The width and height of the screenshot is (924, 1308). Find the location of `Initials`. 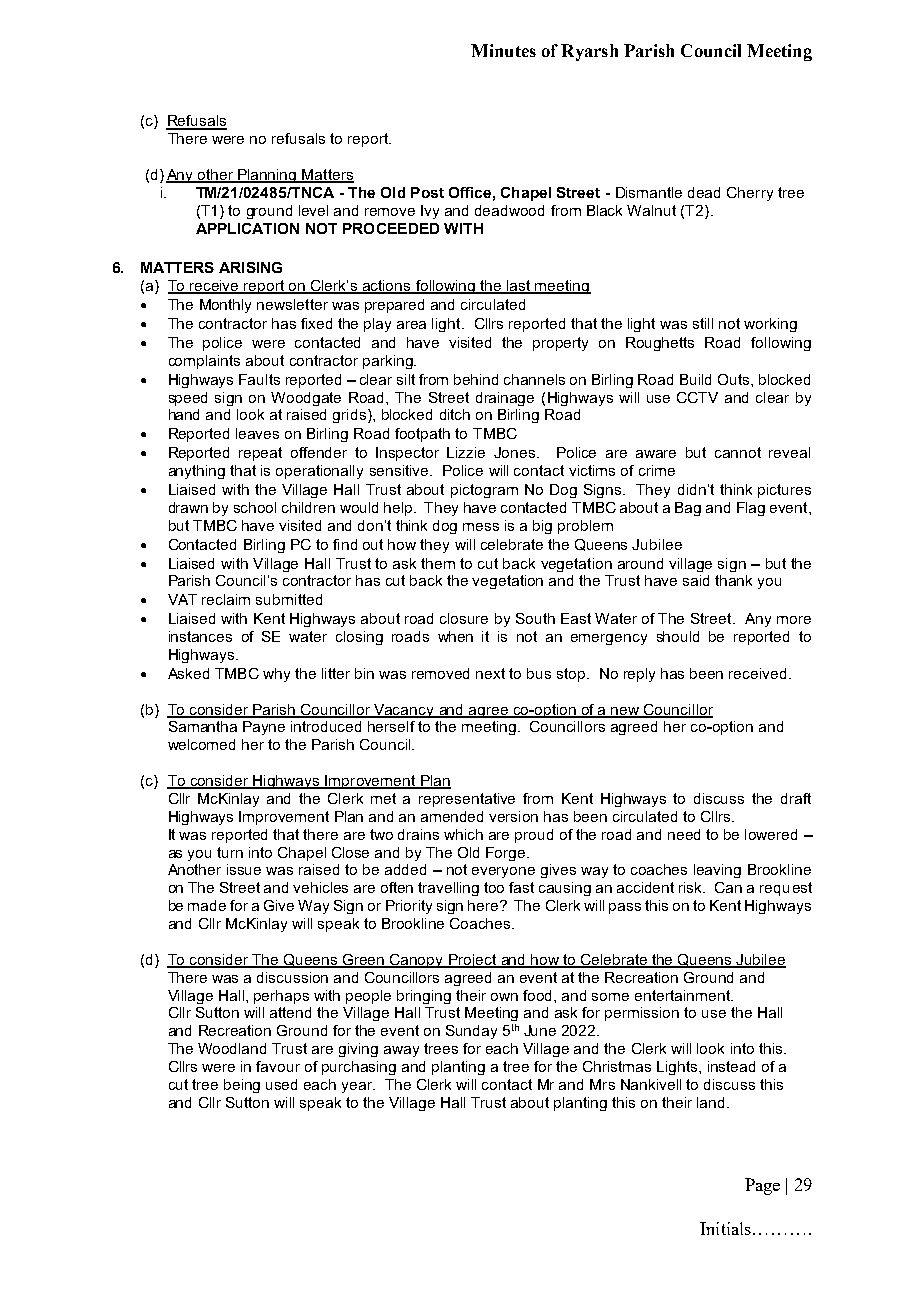

Initials is located at coordinates (725, 1228).
